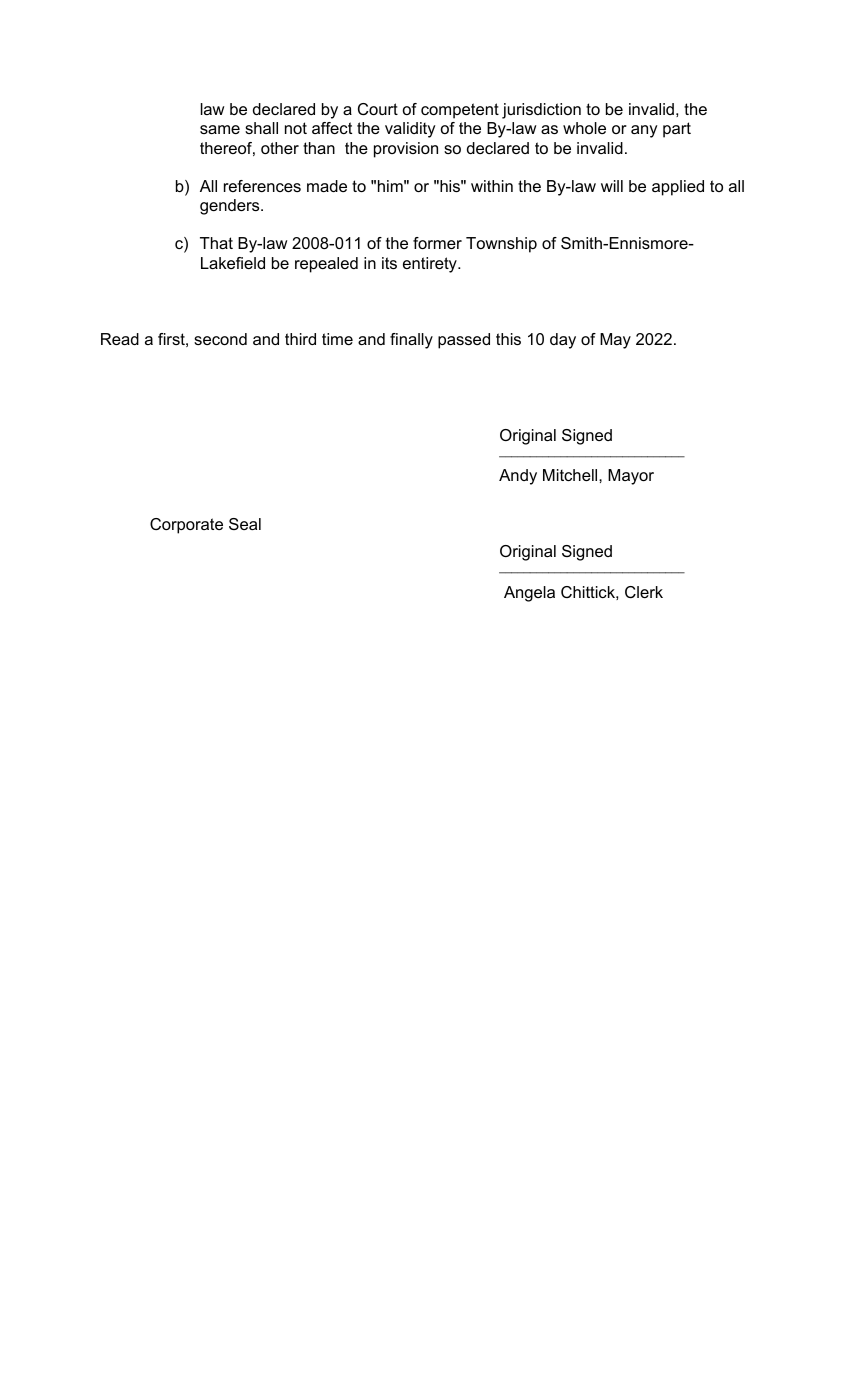  I want to click on passed, so click(464, 341).
